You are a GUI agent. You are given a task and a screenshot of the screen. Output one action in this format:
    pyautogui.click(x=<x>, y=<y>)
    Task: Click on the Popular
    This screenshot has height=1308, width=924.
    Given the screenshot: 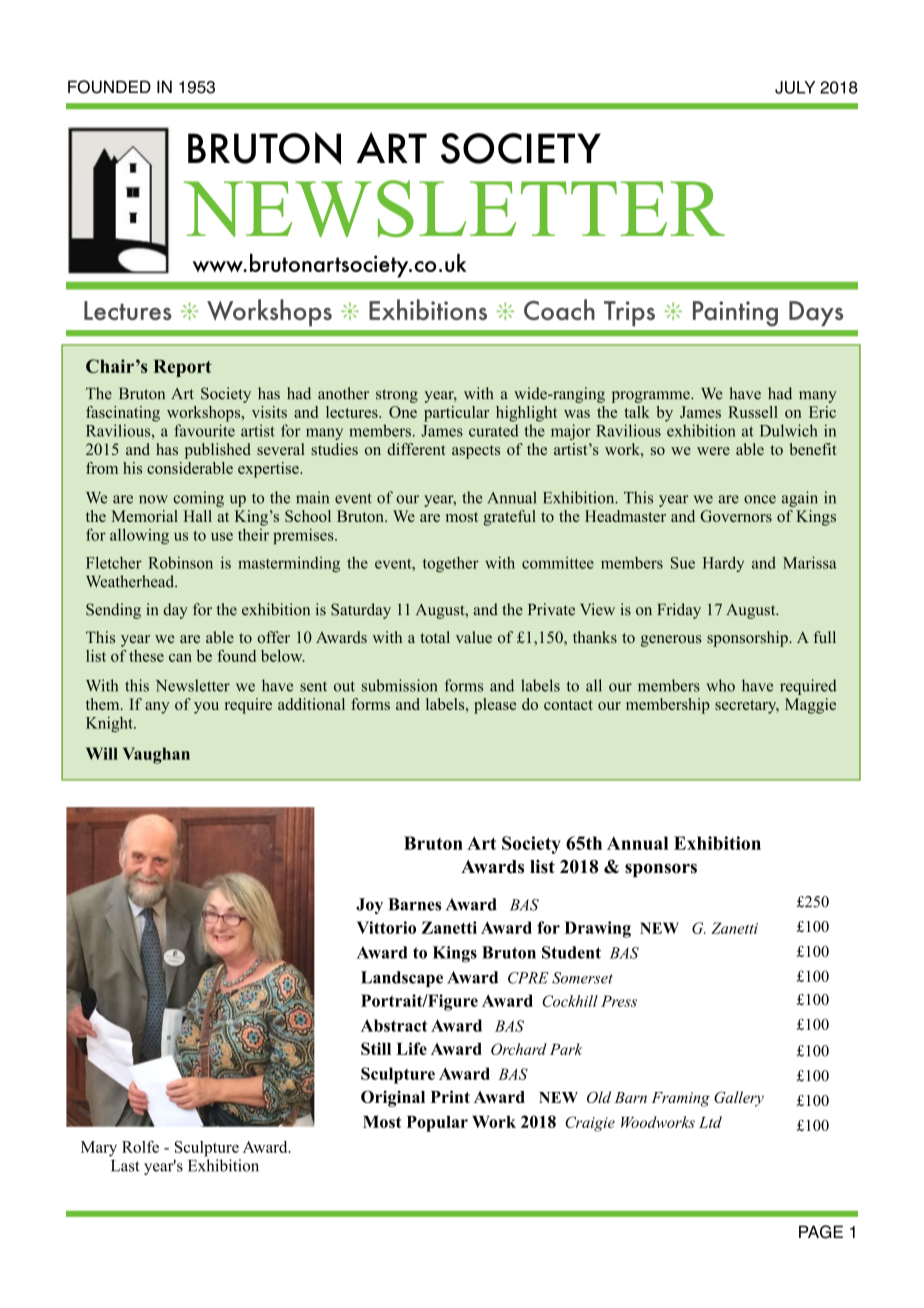 What is the action you would take?
    pyautogui.click(x=437, y=1124)
